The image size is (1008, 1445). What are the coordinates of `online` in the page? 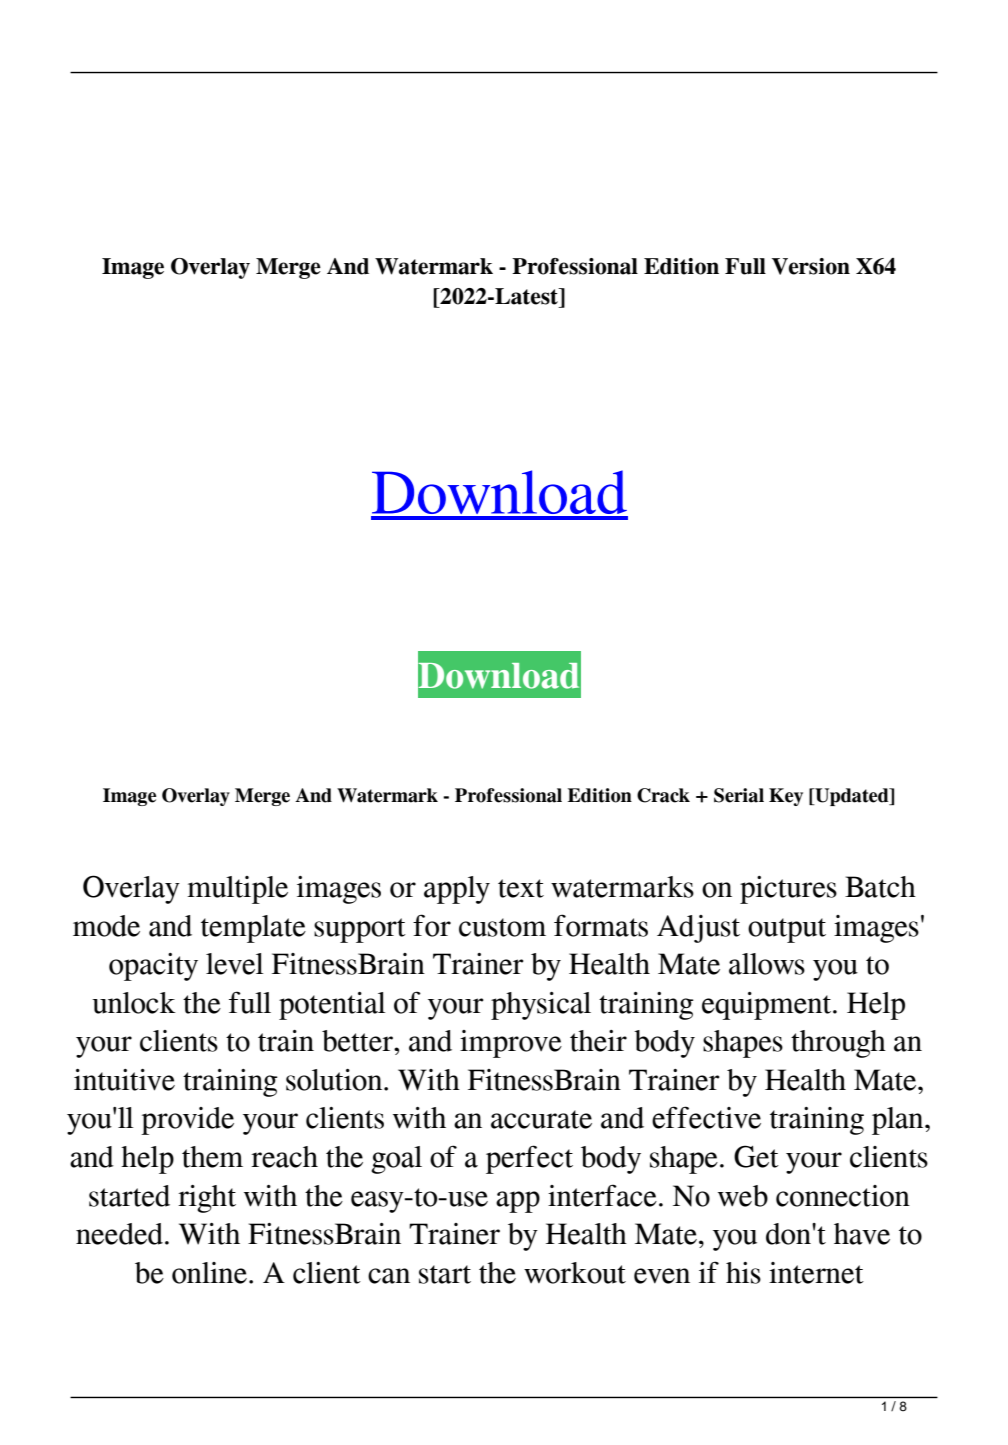 It's located at (209, 1273).
